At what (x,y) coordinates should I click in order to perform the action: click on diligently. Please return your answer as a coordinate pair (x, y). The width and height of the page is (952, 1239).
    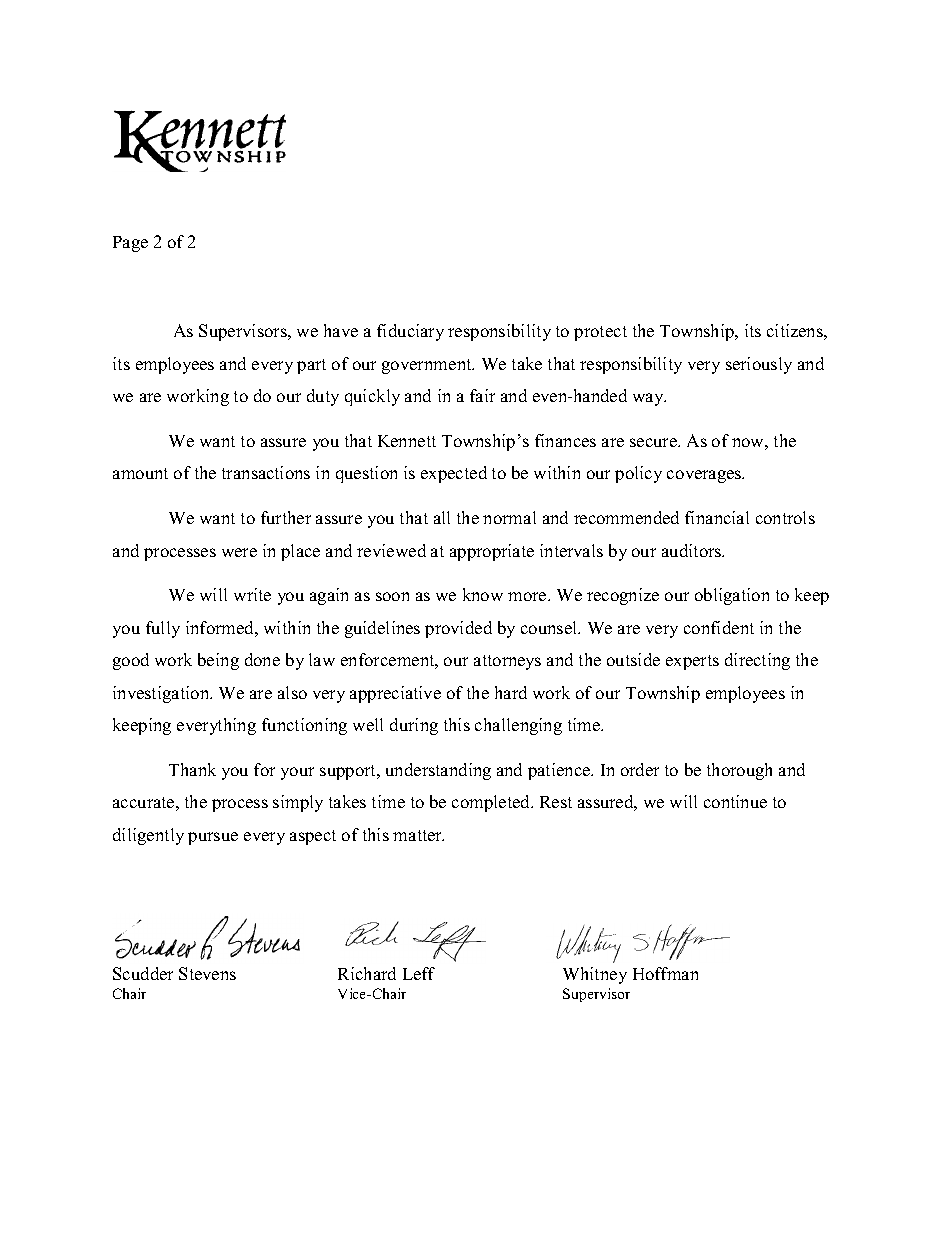
    Looking at the image, I should click on (148, 836).
